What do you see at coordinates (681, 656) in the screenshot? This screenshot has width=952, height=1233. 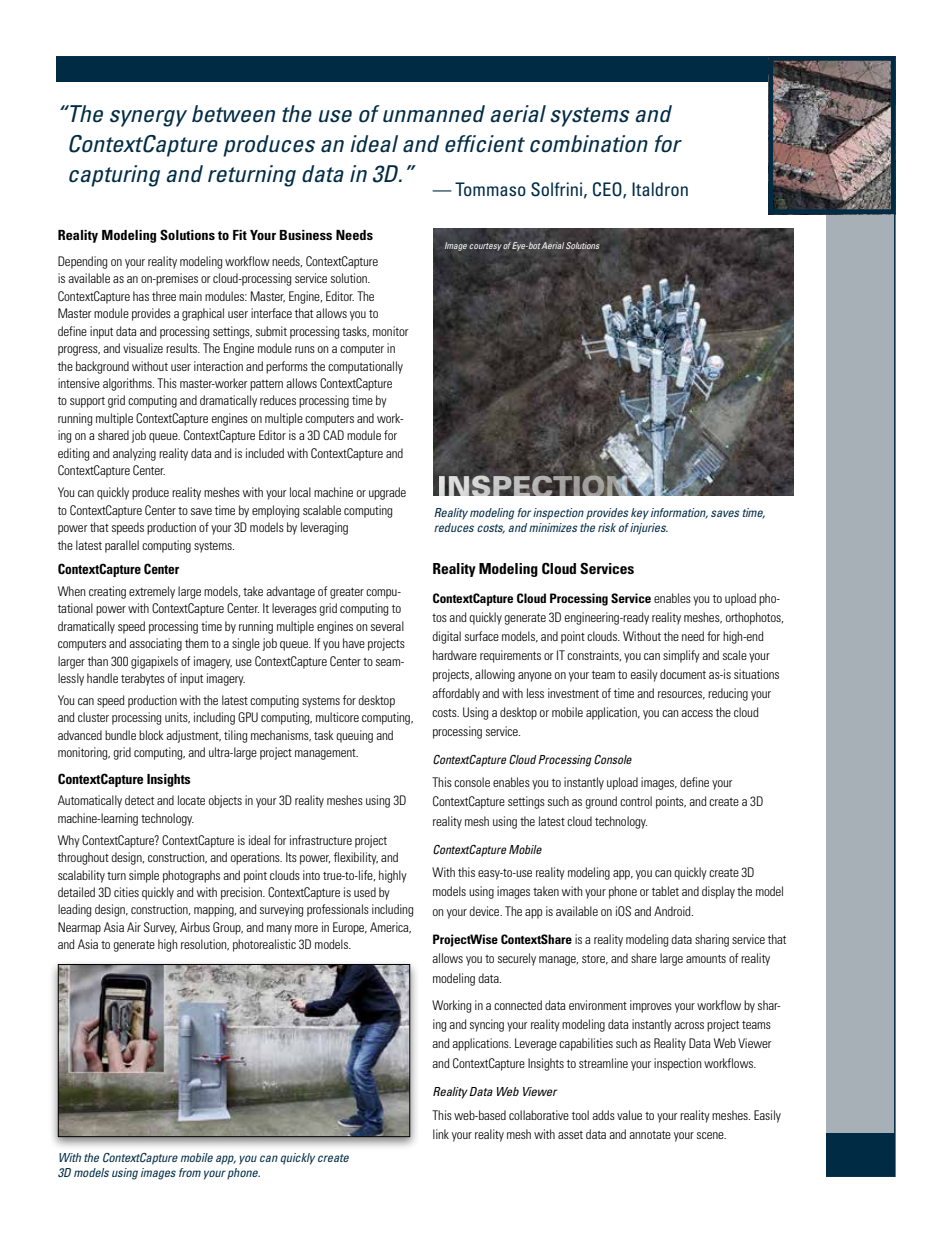 I see `simplify` at bounding box center [681, 656].
